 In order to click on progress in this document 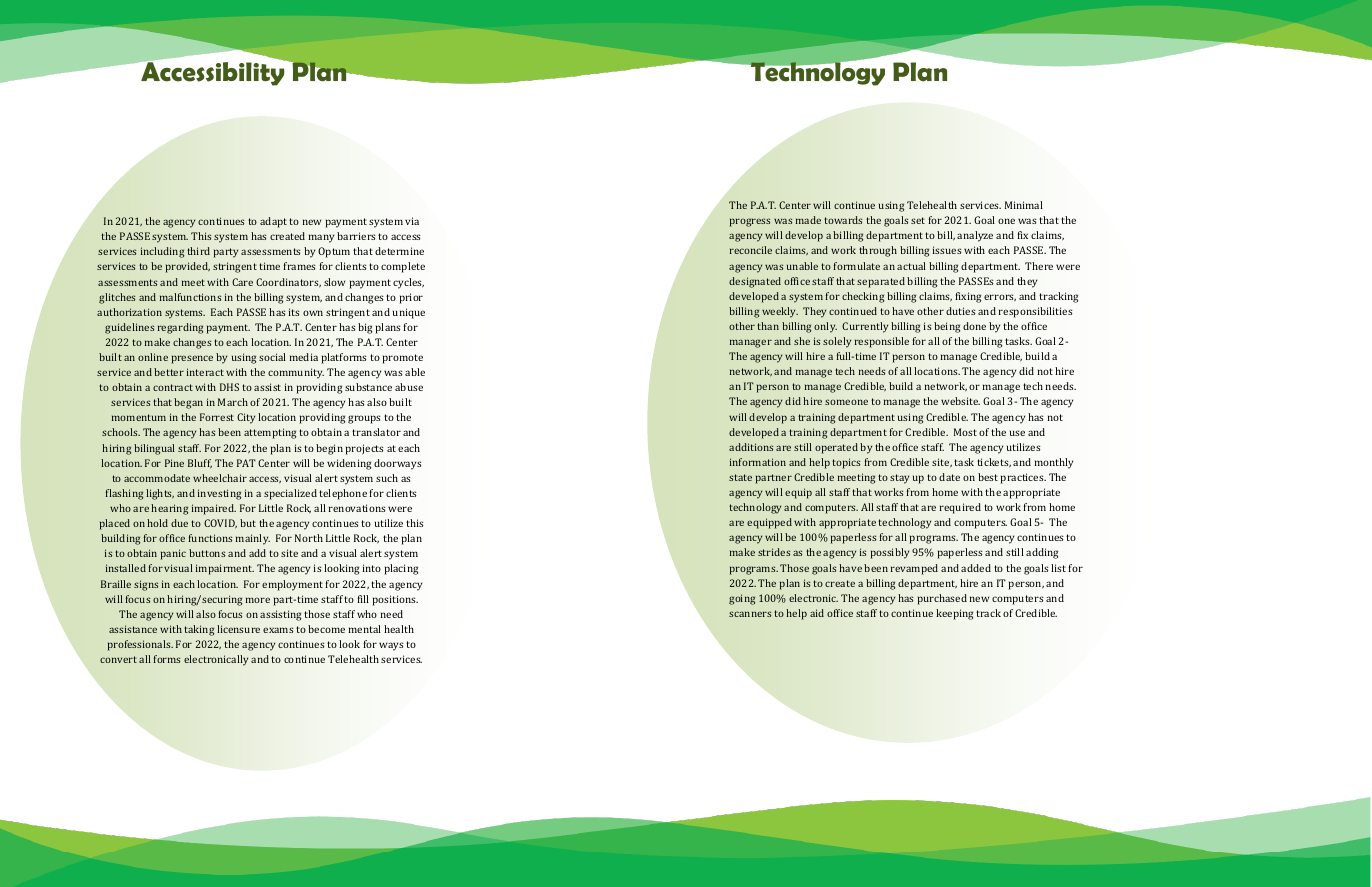, I will do `click(750, 222)`.
